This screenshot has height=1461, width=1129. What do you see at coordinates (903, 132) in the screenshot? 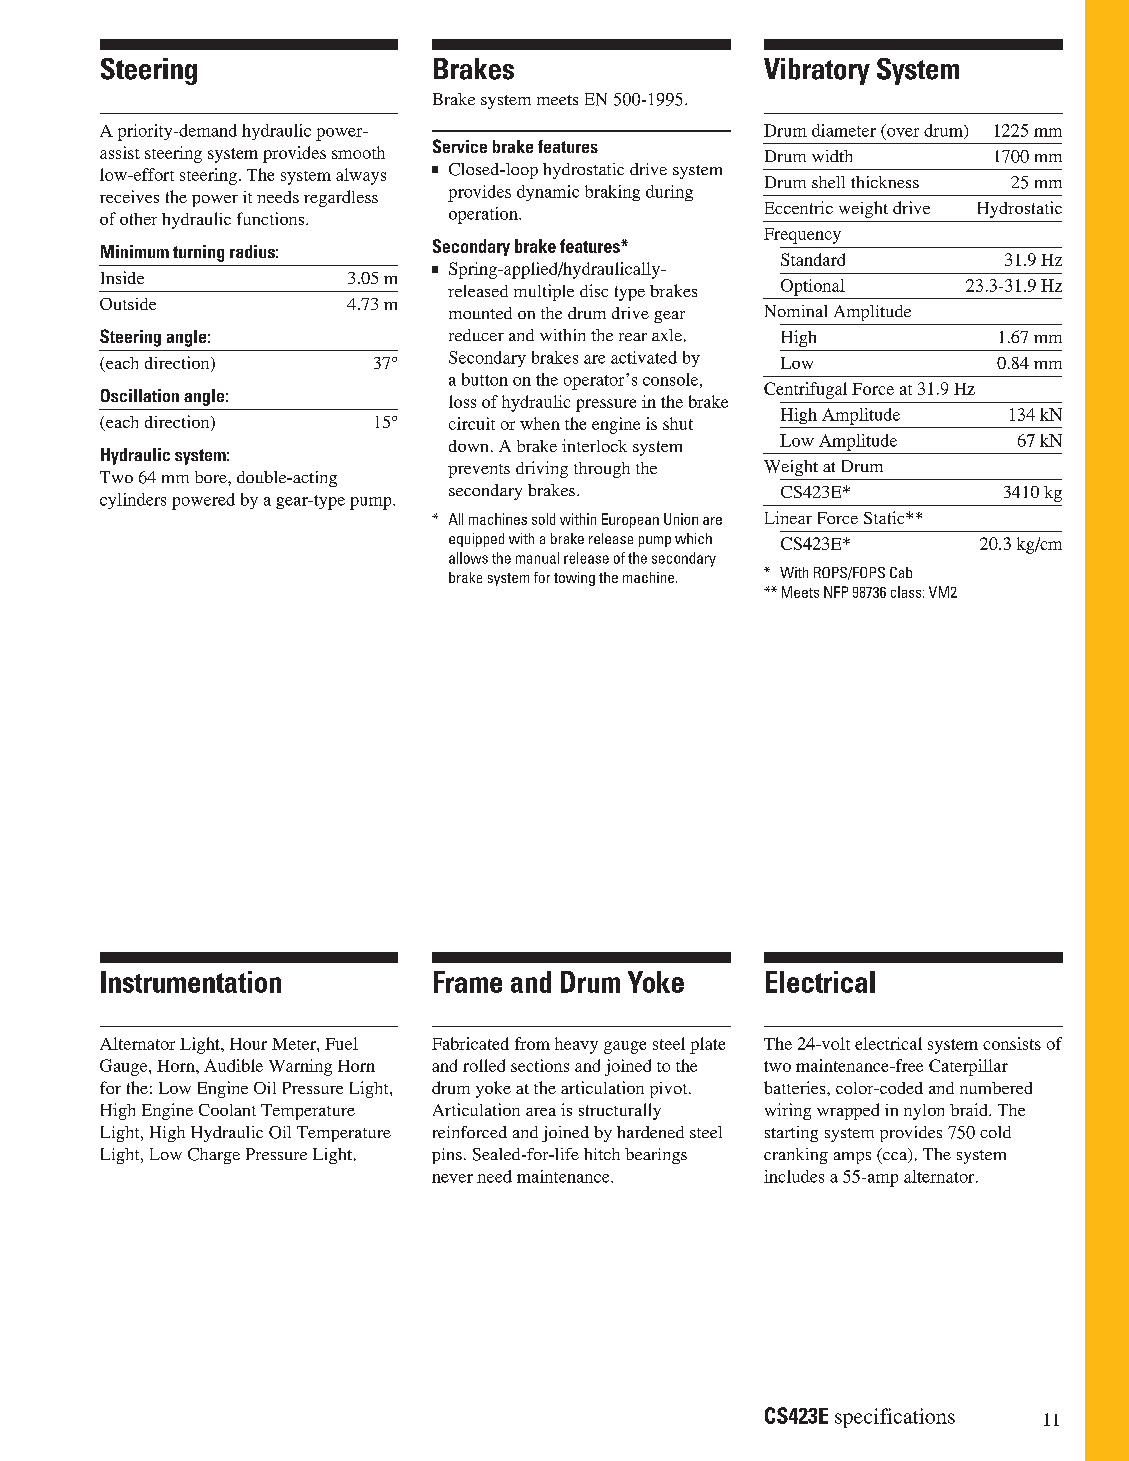
I see `over` at bounding box center [903, 132].
